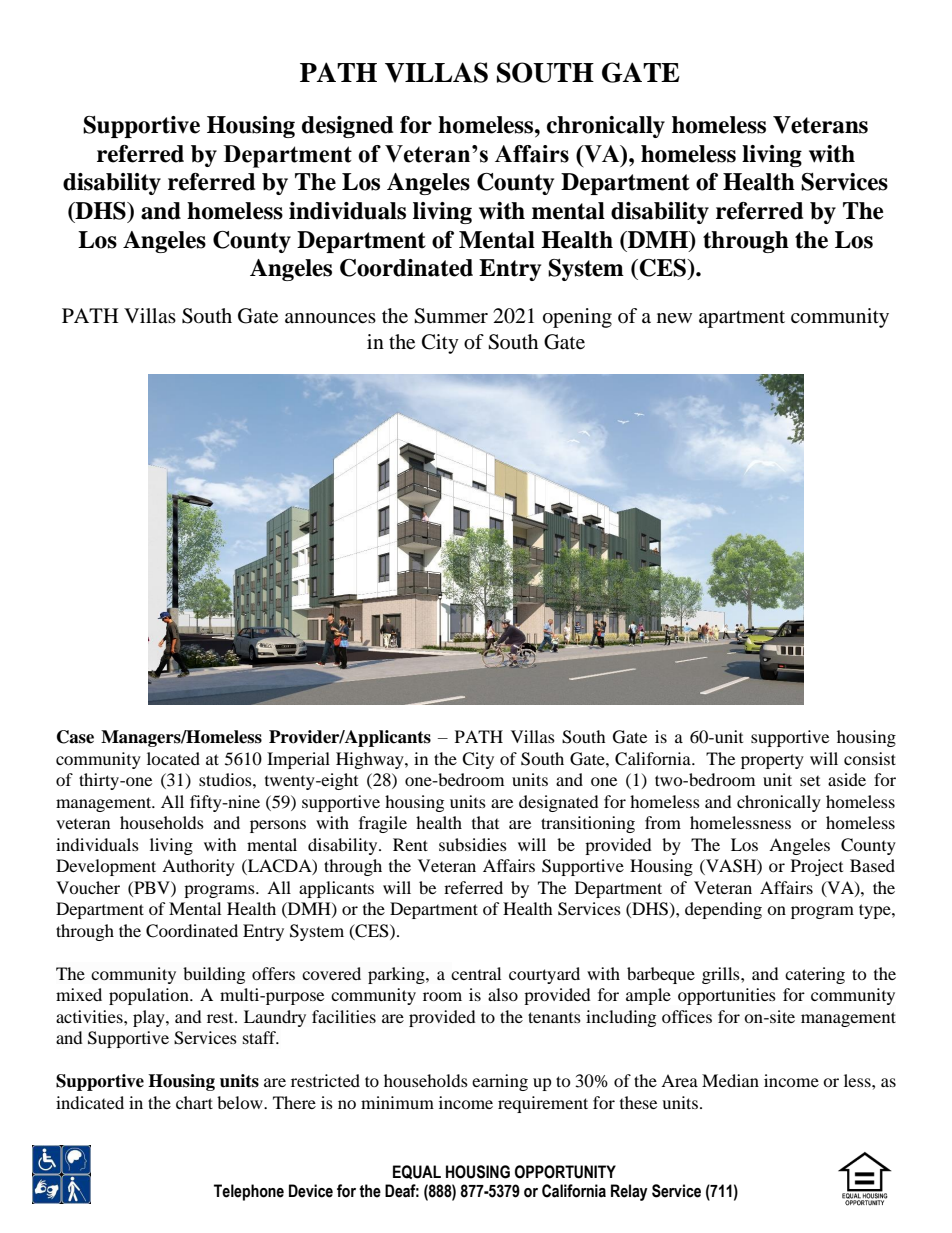  I want to click on property, so click(772, 761).
